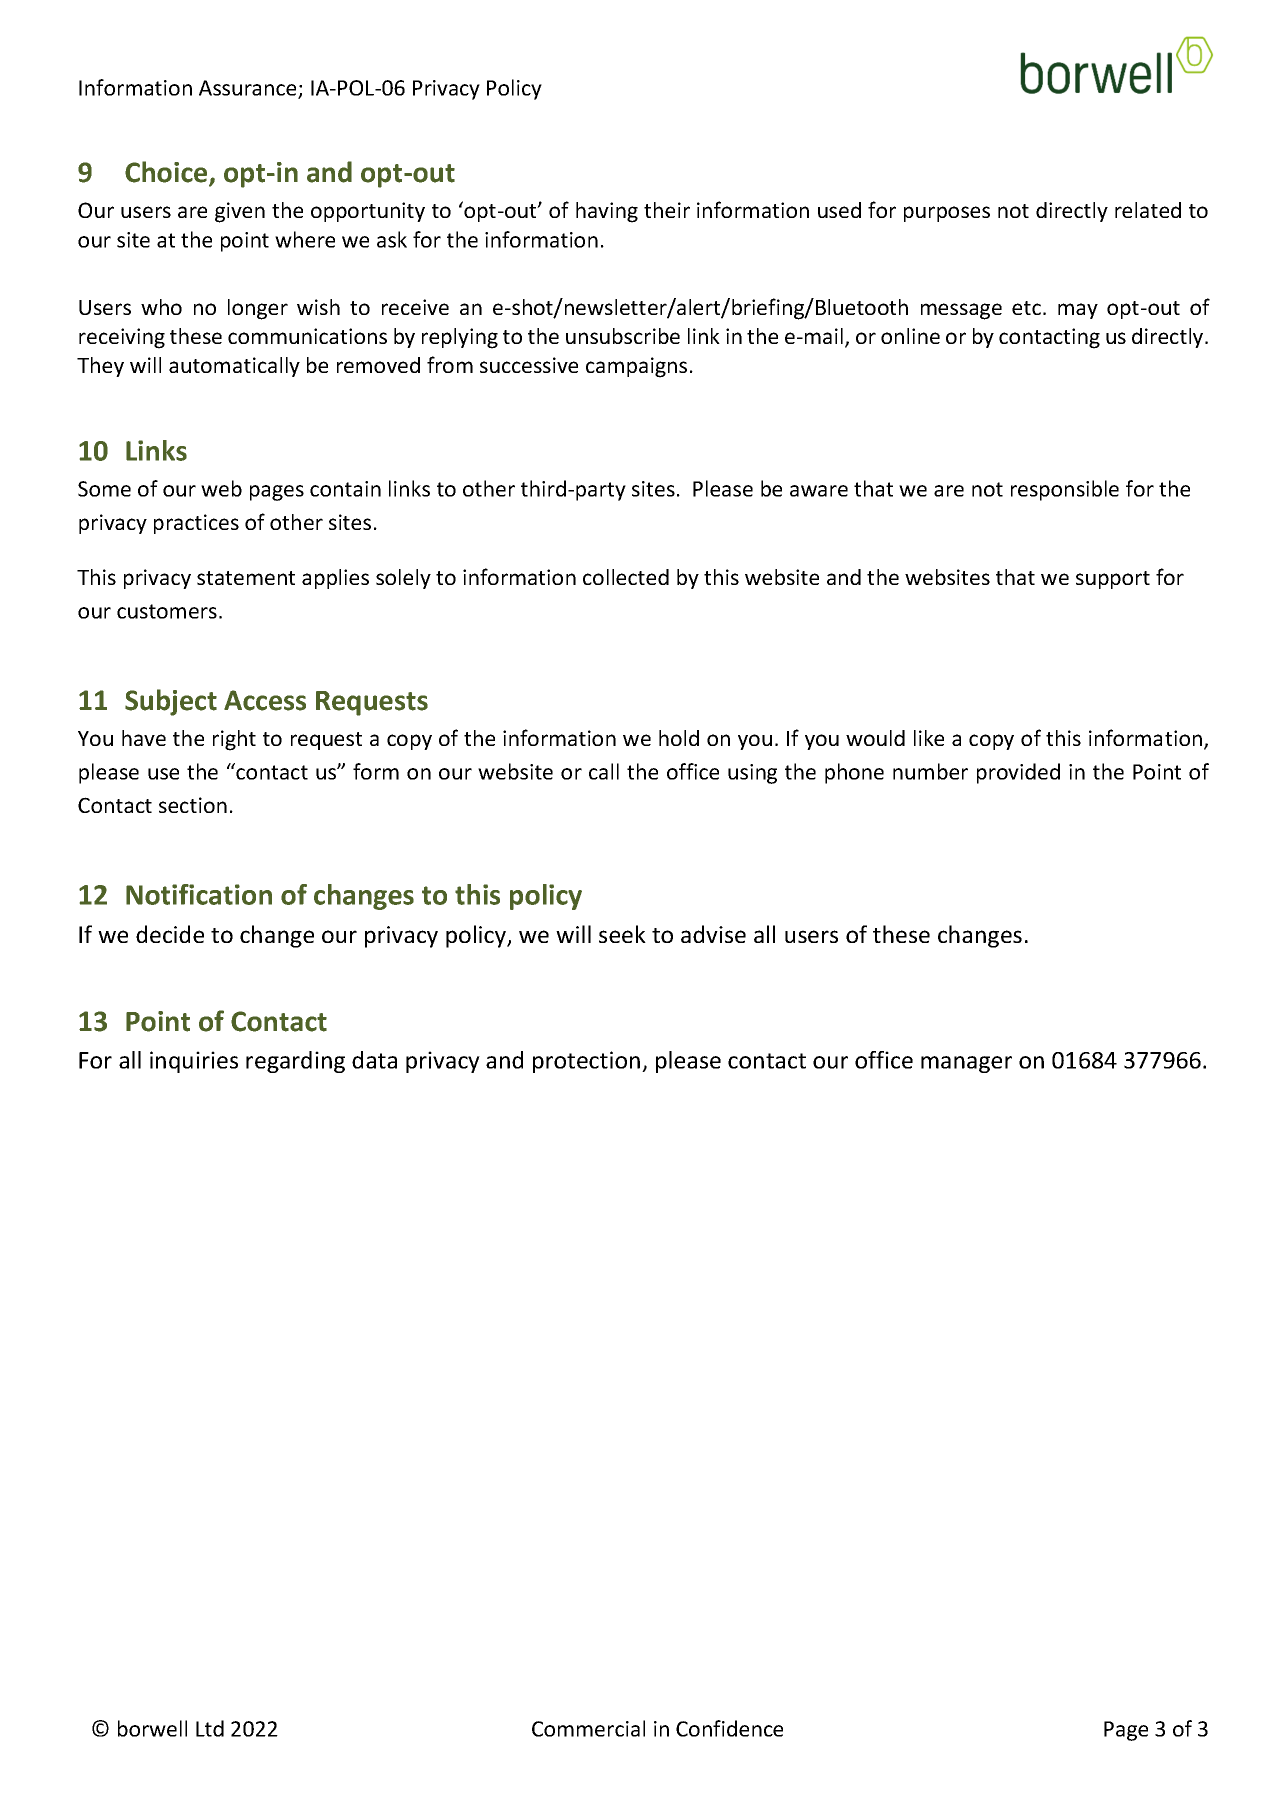 The height and width of the image is (1820, 1287). What do you see at coordinates (607, 212) in the image?
I see `having` at bounding box center [607, 212].
